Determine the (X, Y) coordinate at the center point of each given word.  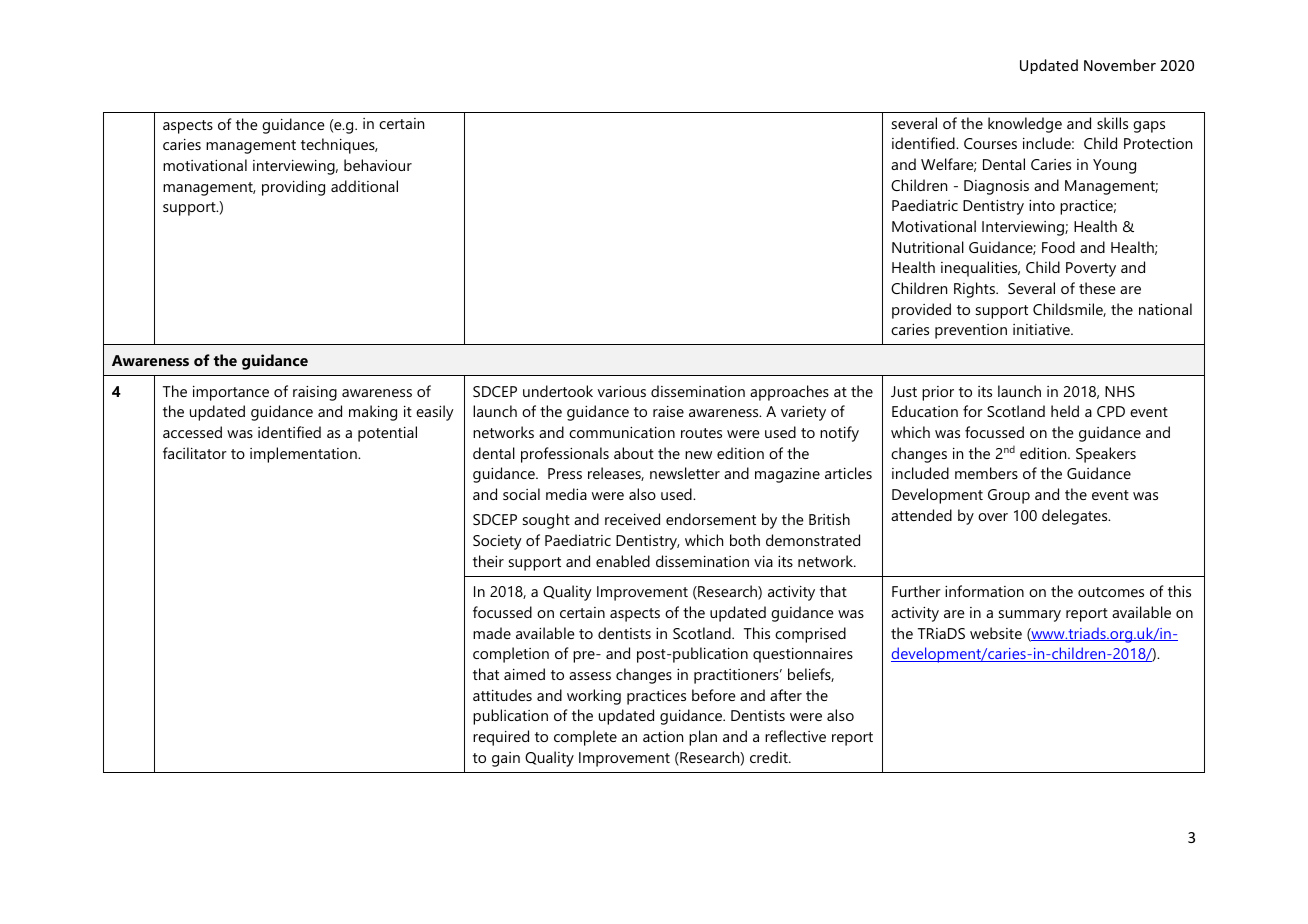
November (1120, 65)
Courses (990, 143)
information (984, 591)
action (663, 736)
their (488, 561)
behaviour (378, 165)
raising (315, 393)
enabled (623, 561)
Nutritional (928, 247)
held (1065, 411)
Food (1058, 247)
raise (668, 411)
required (501, 738)
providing (293, 188)
